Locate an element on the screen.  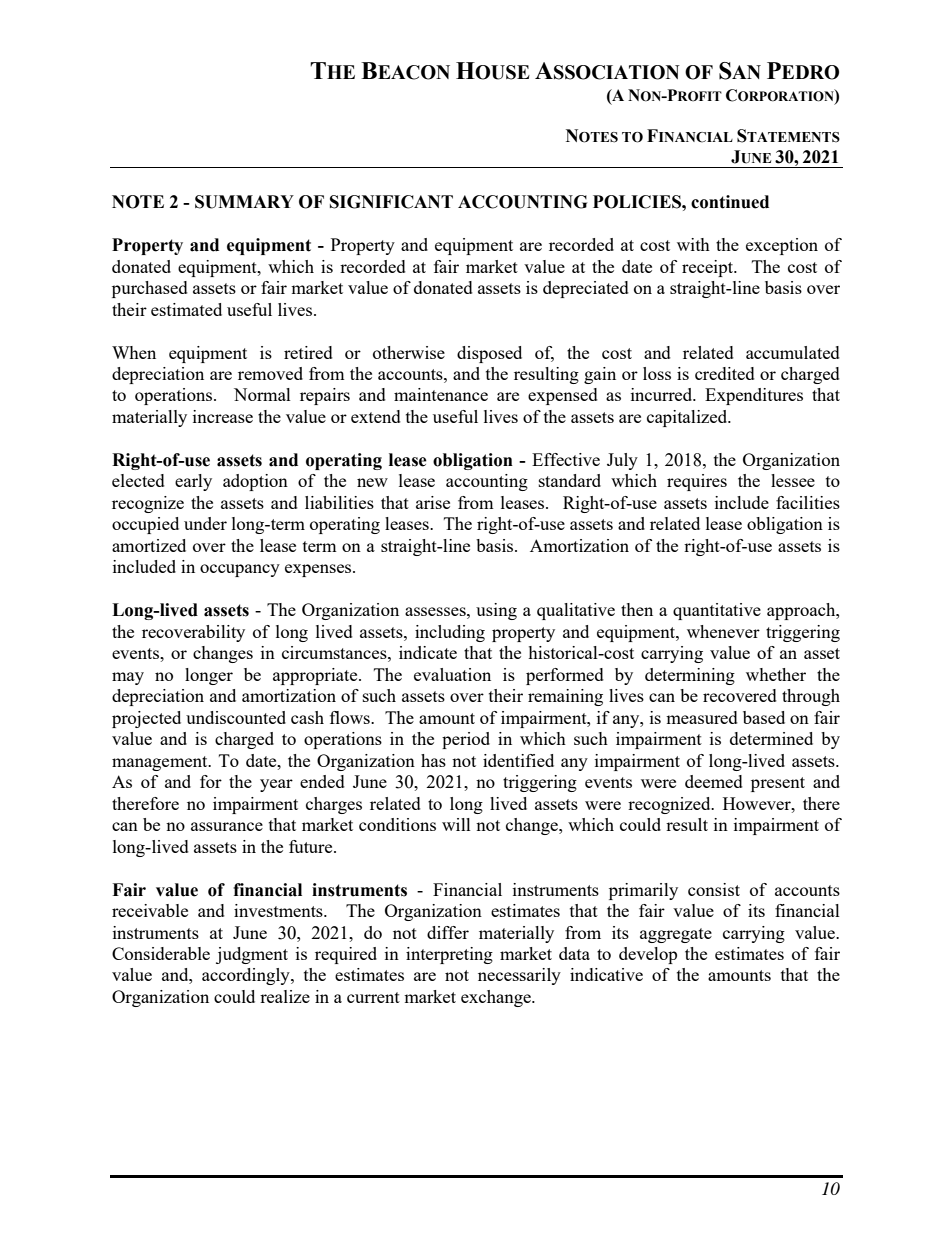
arise is located at coordinates (433, 502).
